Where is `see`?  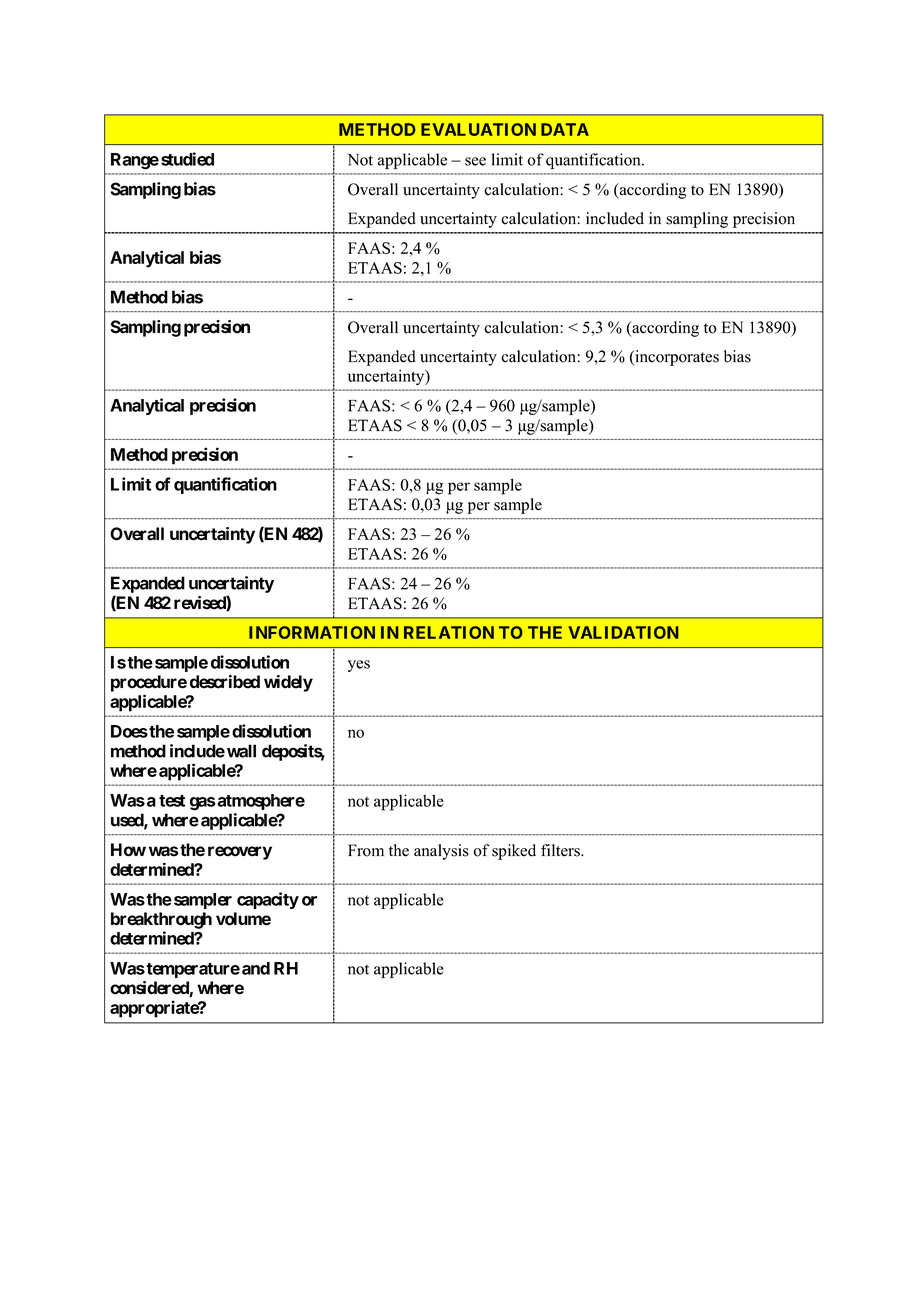 see is located at coordinates (475, 161).
